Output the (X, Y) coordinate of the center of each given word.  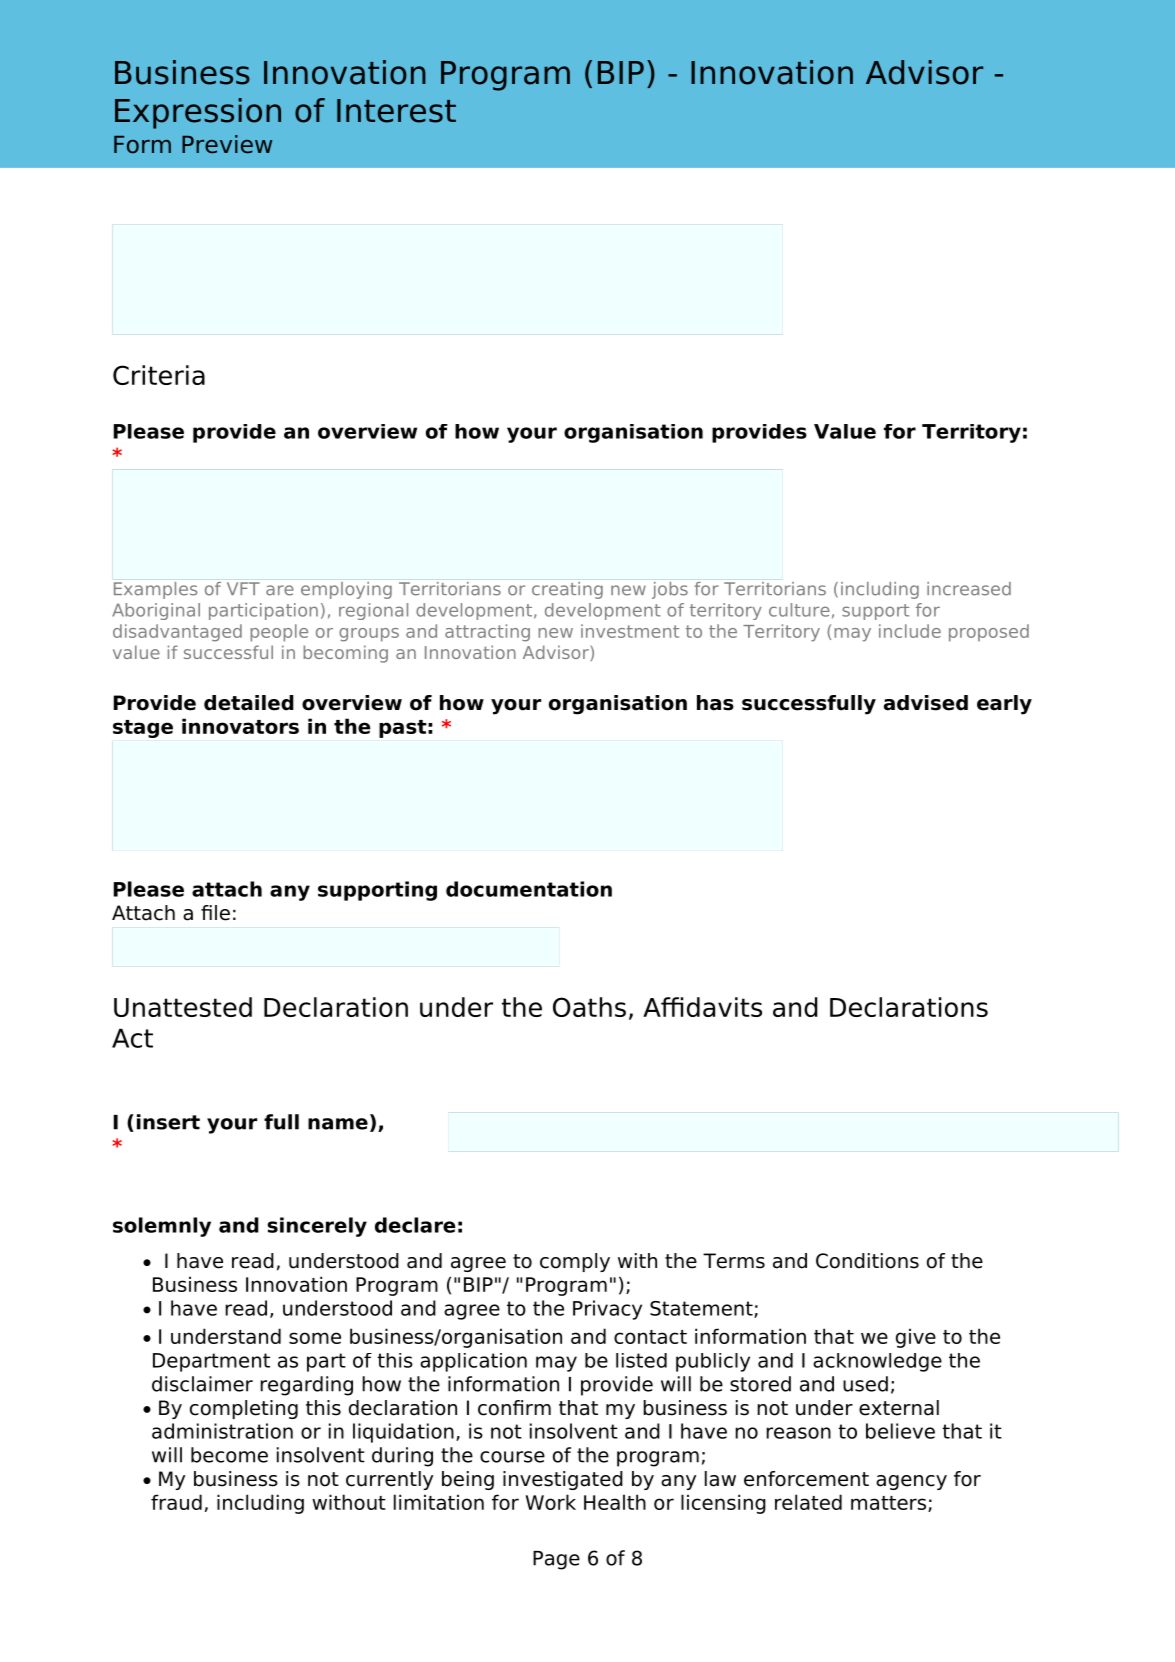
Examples (155, 590)
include (910, 631)
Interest (396, 111)
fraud (176, 1502)
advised (926, 703)
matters (888, 1503)
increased (969, 589)
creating (567, 590)
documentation (529, 889)
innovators (240, 726)
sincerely (317, 1227)
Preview (227, 144)
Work (551, 1502)
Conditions (867, 1261)
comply (575, 1262)
